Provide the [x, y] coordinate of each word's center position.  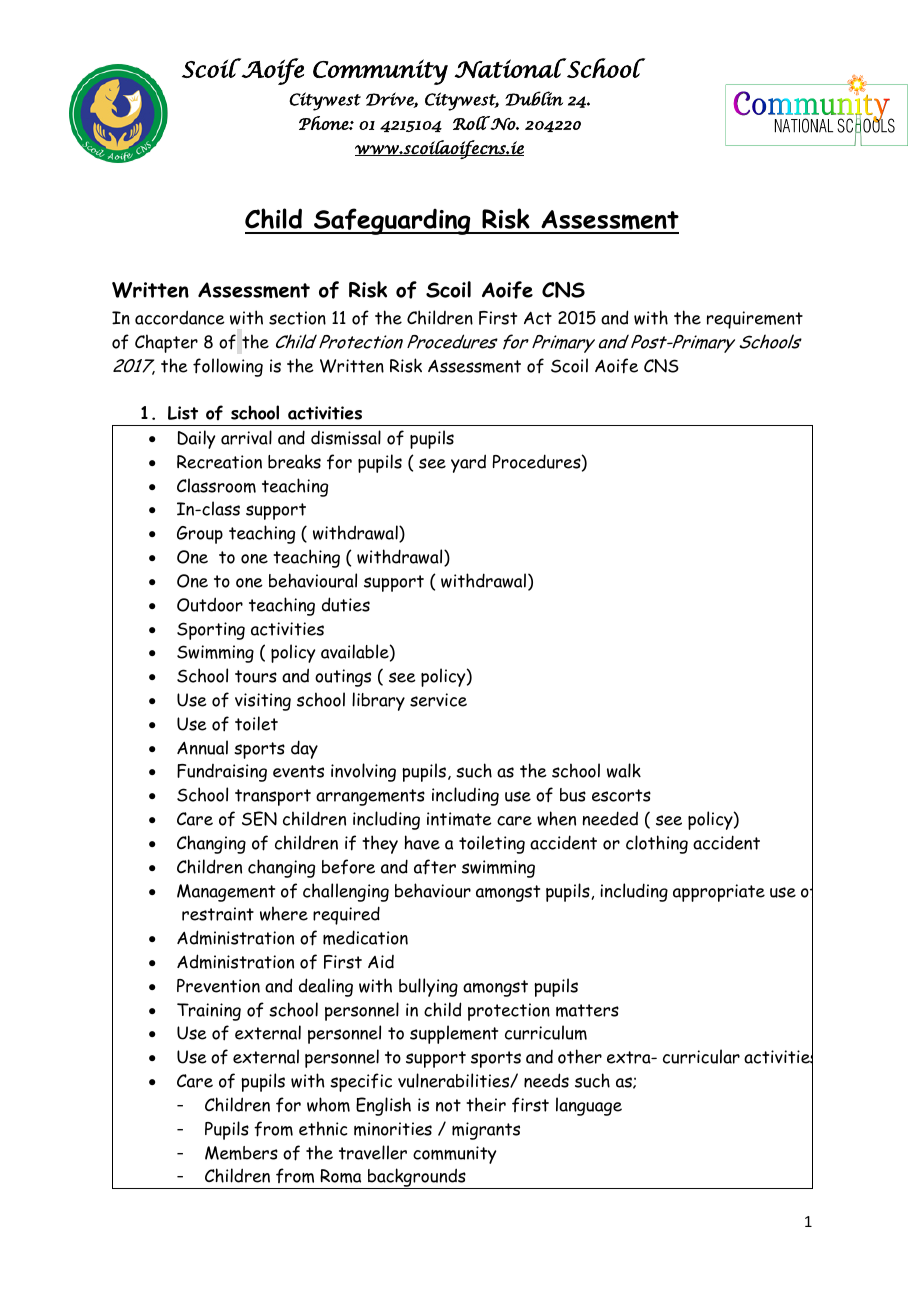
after [435, 867]
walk [624, 770]
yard [468, 463]
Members [241, 1153]
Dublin [534, 98]
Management [226, 893]
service [438, 700]
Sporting [211, 631]
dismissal [346, 437]
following [228, 367]
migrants [486, 1131]
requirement [755, 320]
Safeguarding [392, 221]
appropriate [719, 893]
